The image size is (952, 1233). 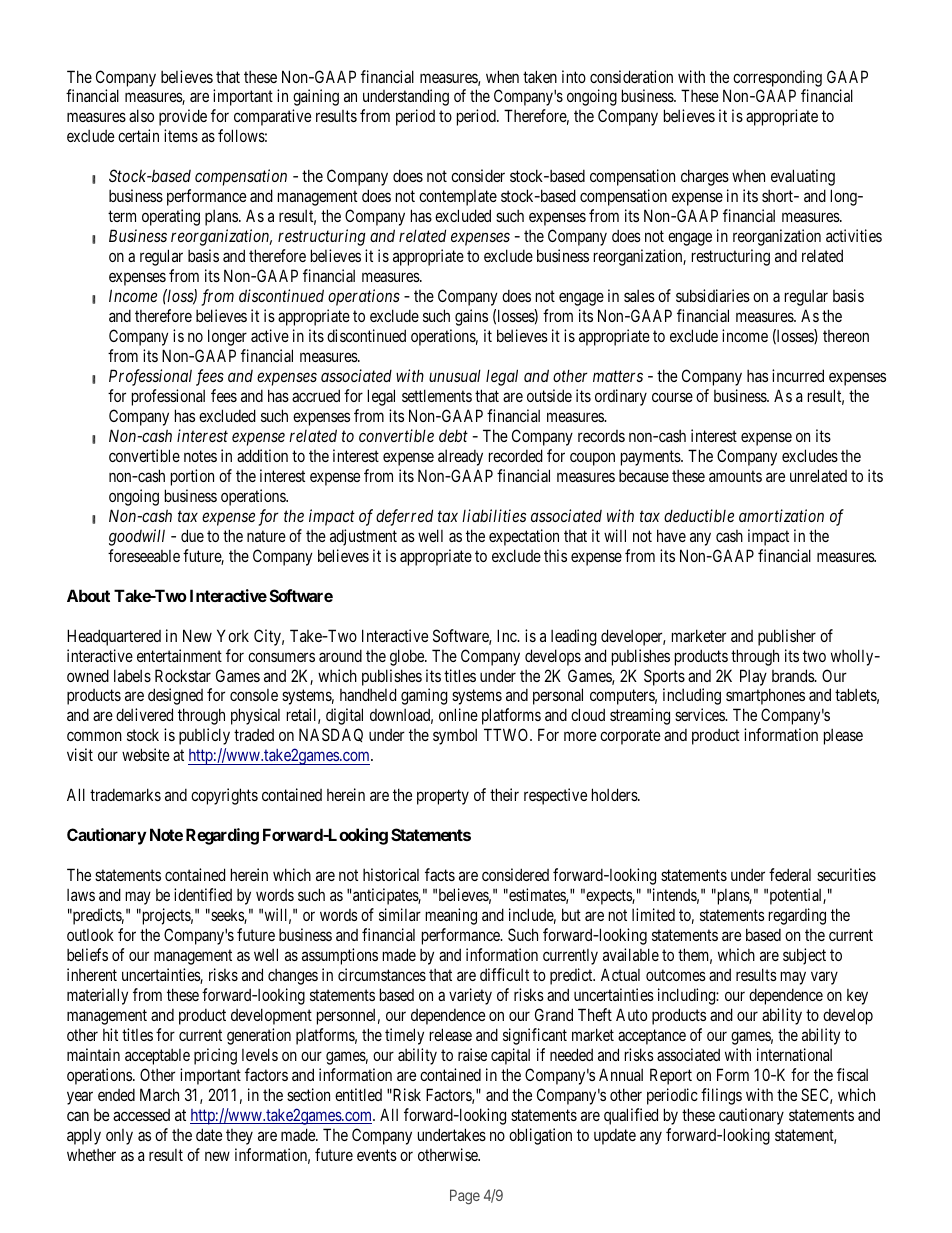 I want to click on publisher, so click(x=787, y=637).
